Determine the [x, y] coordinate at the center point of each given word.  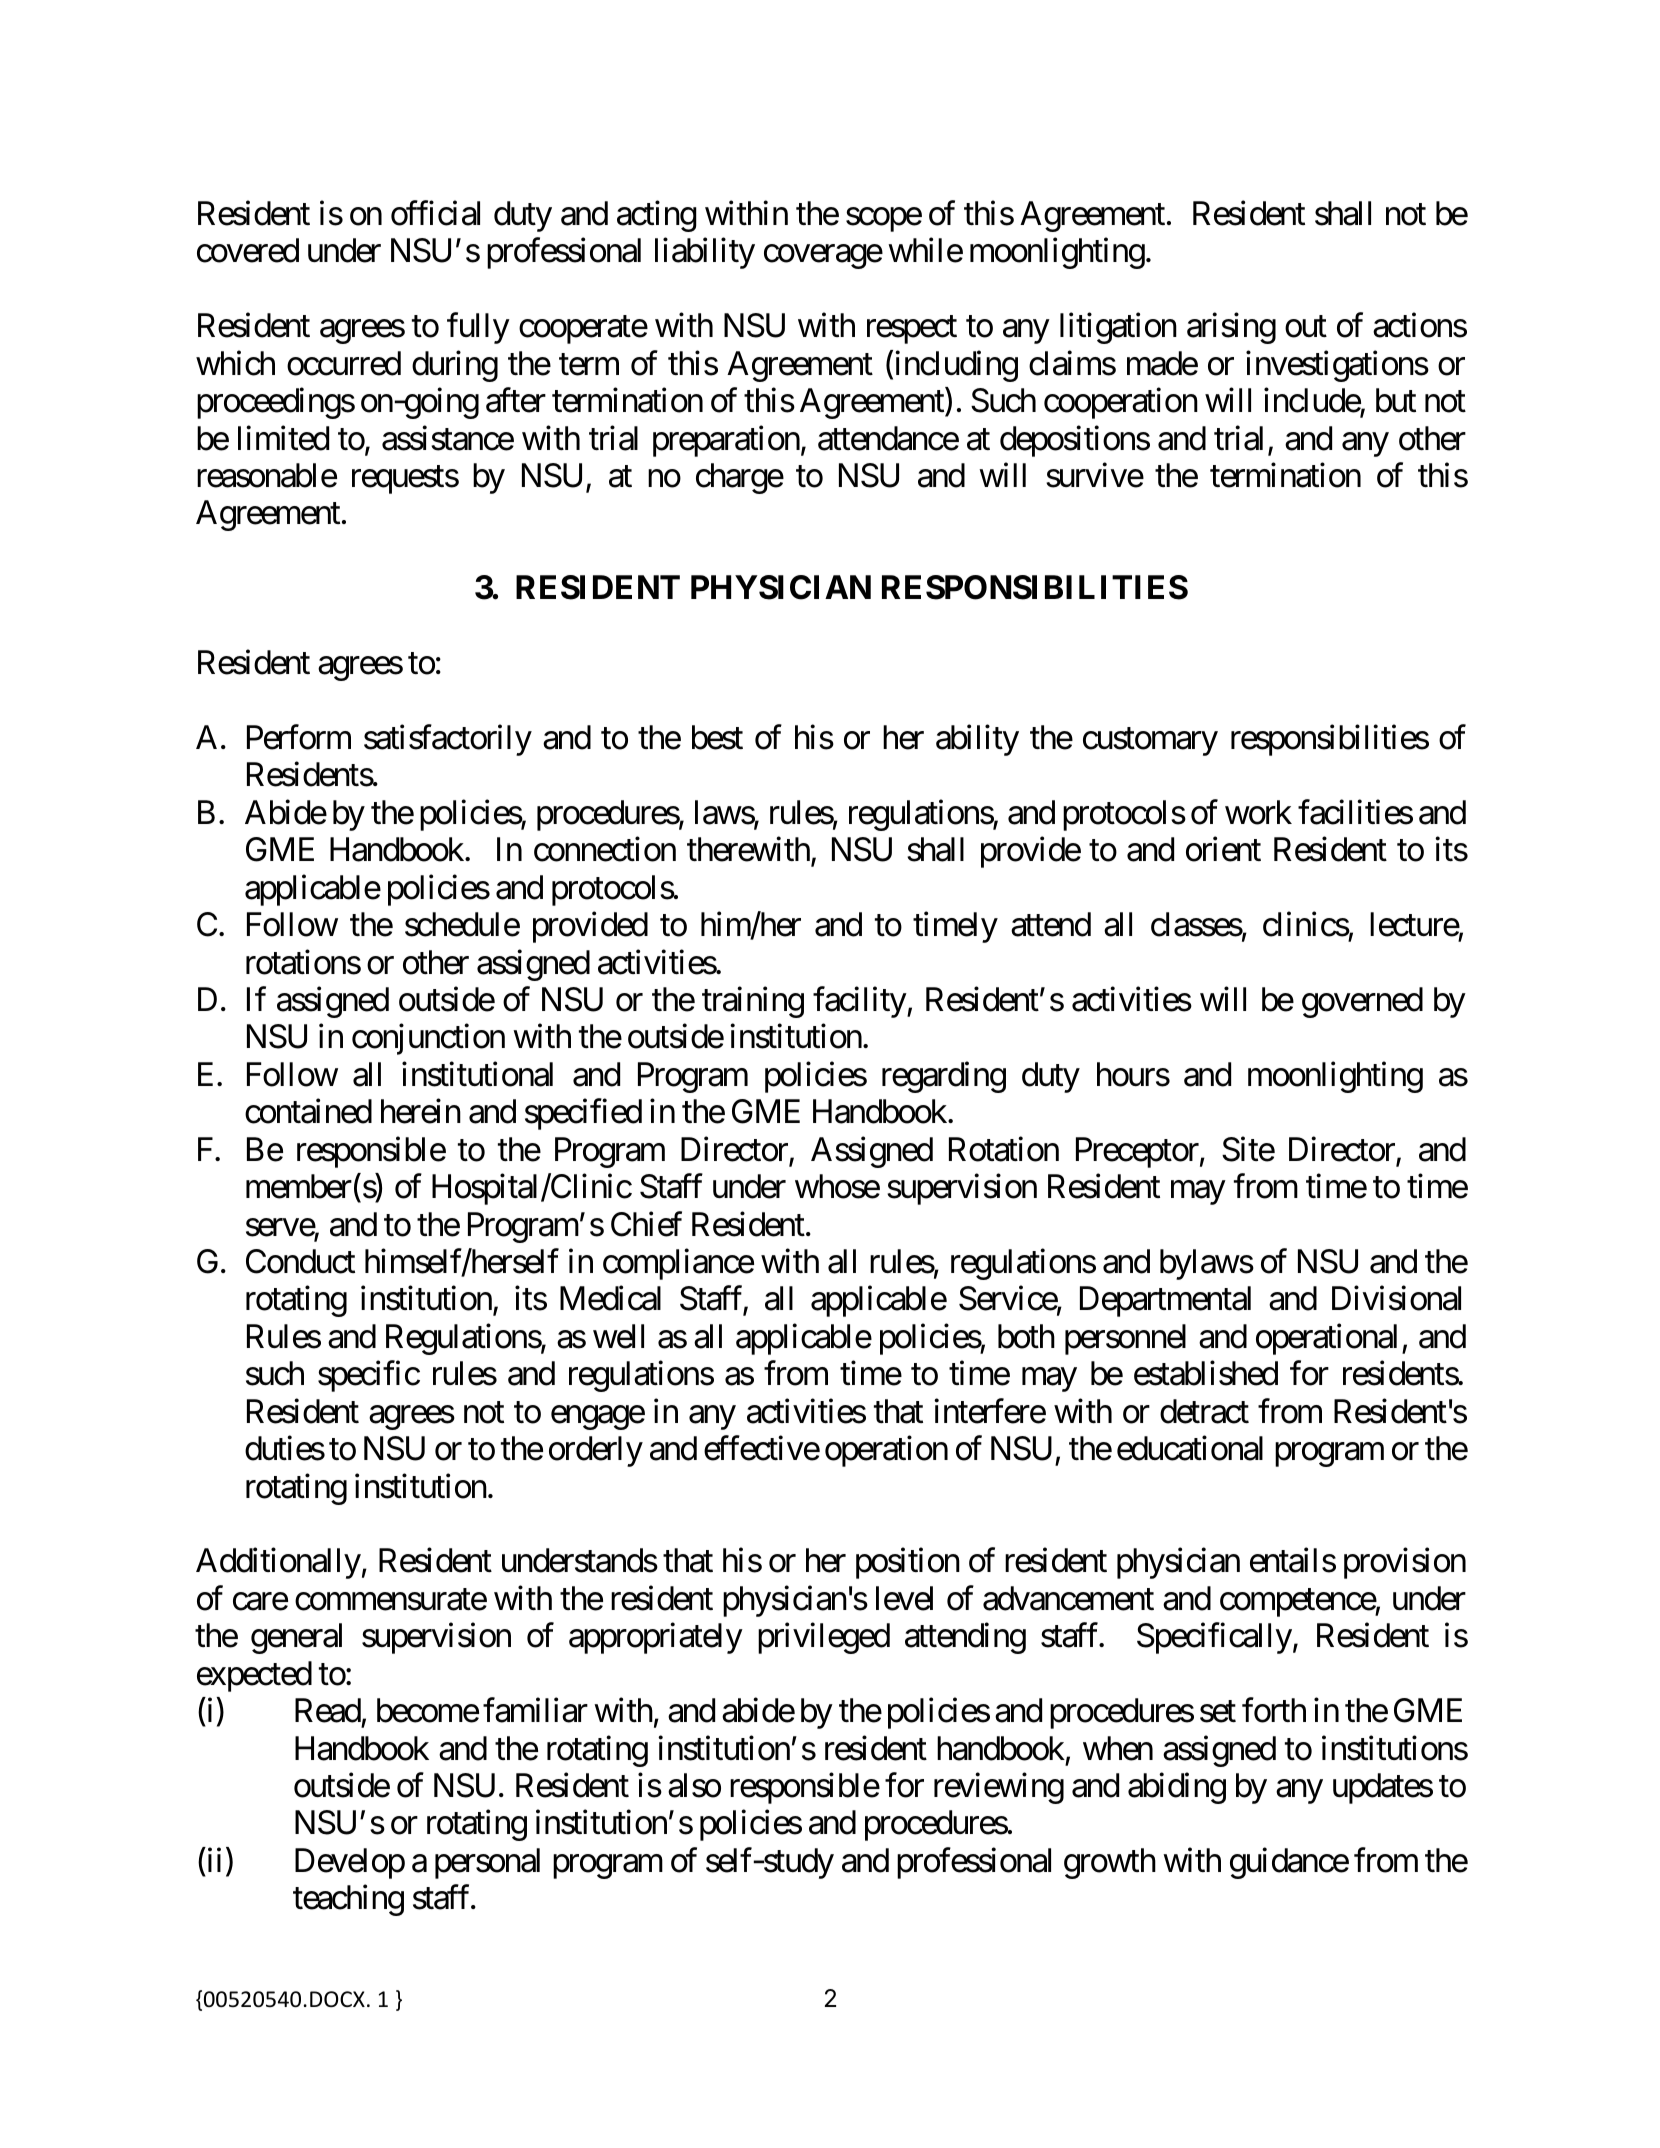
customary [1150, 742]
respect [912, 330]
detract [1204, 1411]
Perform [299, 737]
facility [860, 1002]
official [435, 213]
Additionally [278, 1563]
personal [487, 1863]
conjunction [428, 1039]
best [717, 737]
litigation [1118, 328]
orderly [596, 1451]
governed [1362, 1002]
